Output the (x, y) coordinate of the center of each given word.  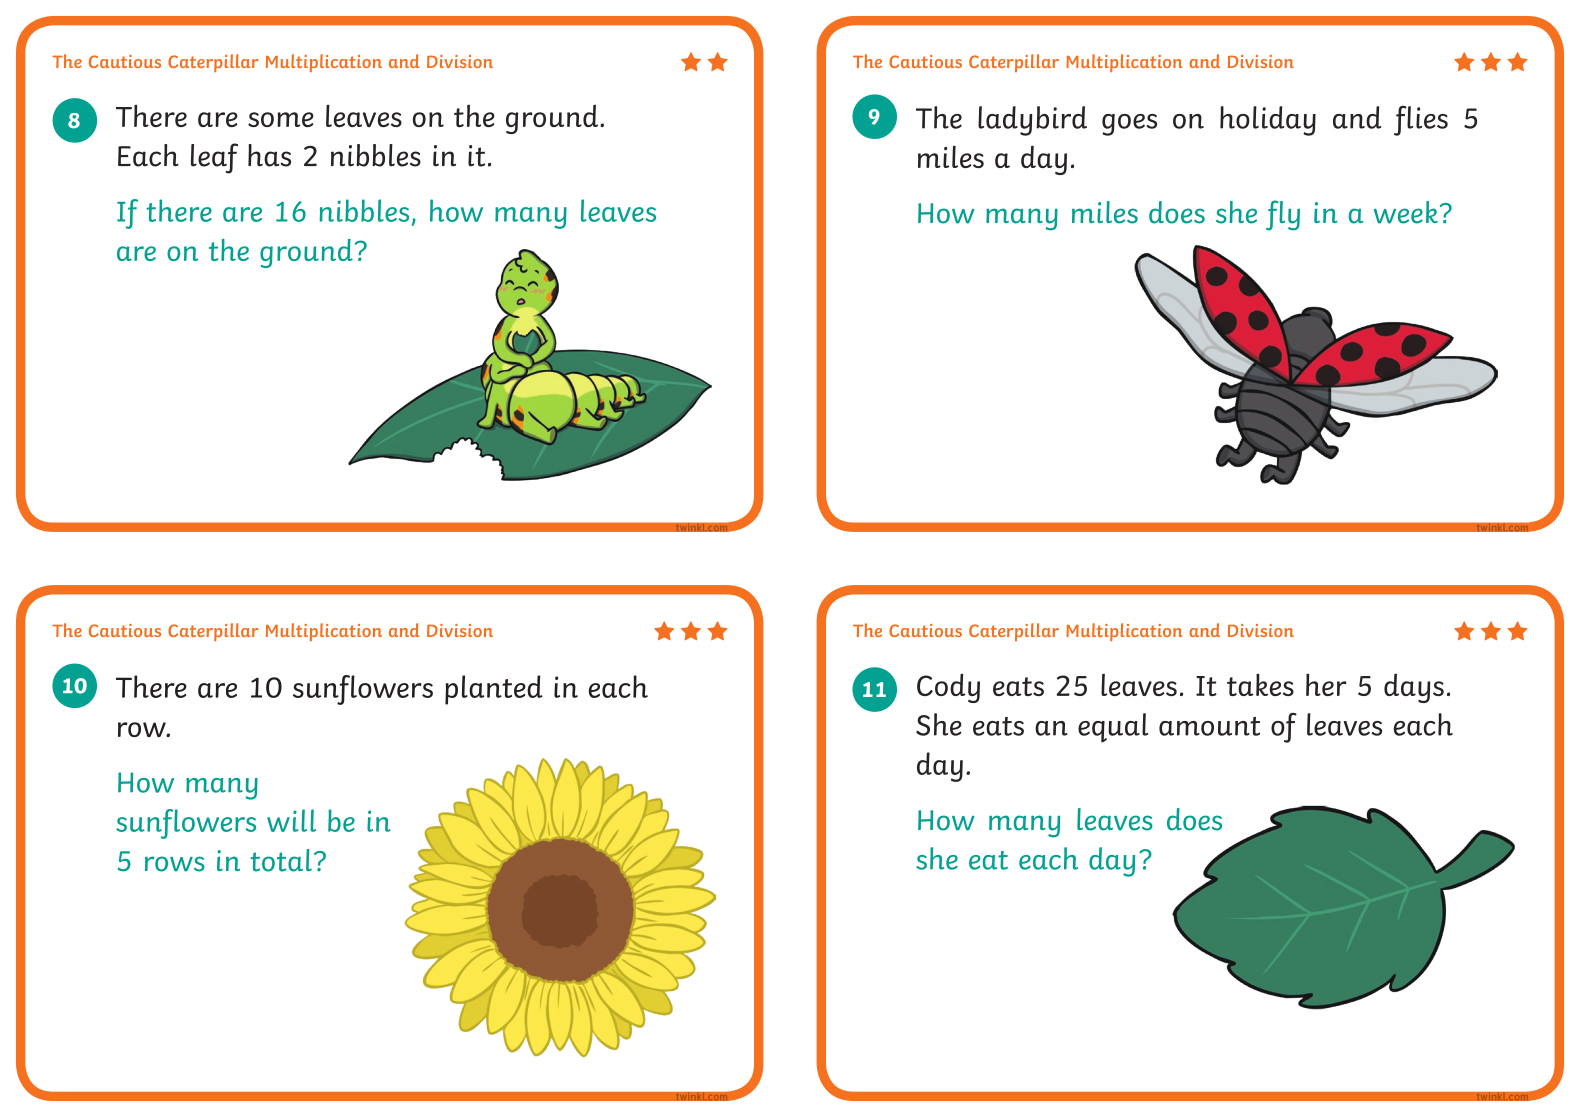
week (1406, 212)
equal (1113, 728)
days (1414, 688)
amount (1209, 726)
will (291, 820)
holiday (1268, 121)
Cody (948, 688)
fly (1283, 215)
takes (1260, 685)
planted (494, 690)
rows (175, 864)
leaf (214, 158)
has (269, 155)
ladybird (1032, 121)
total (281, 860)
